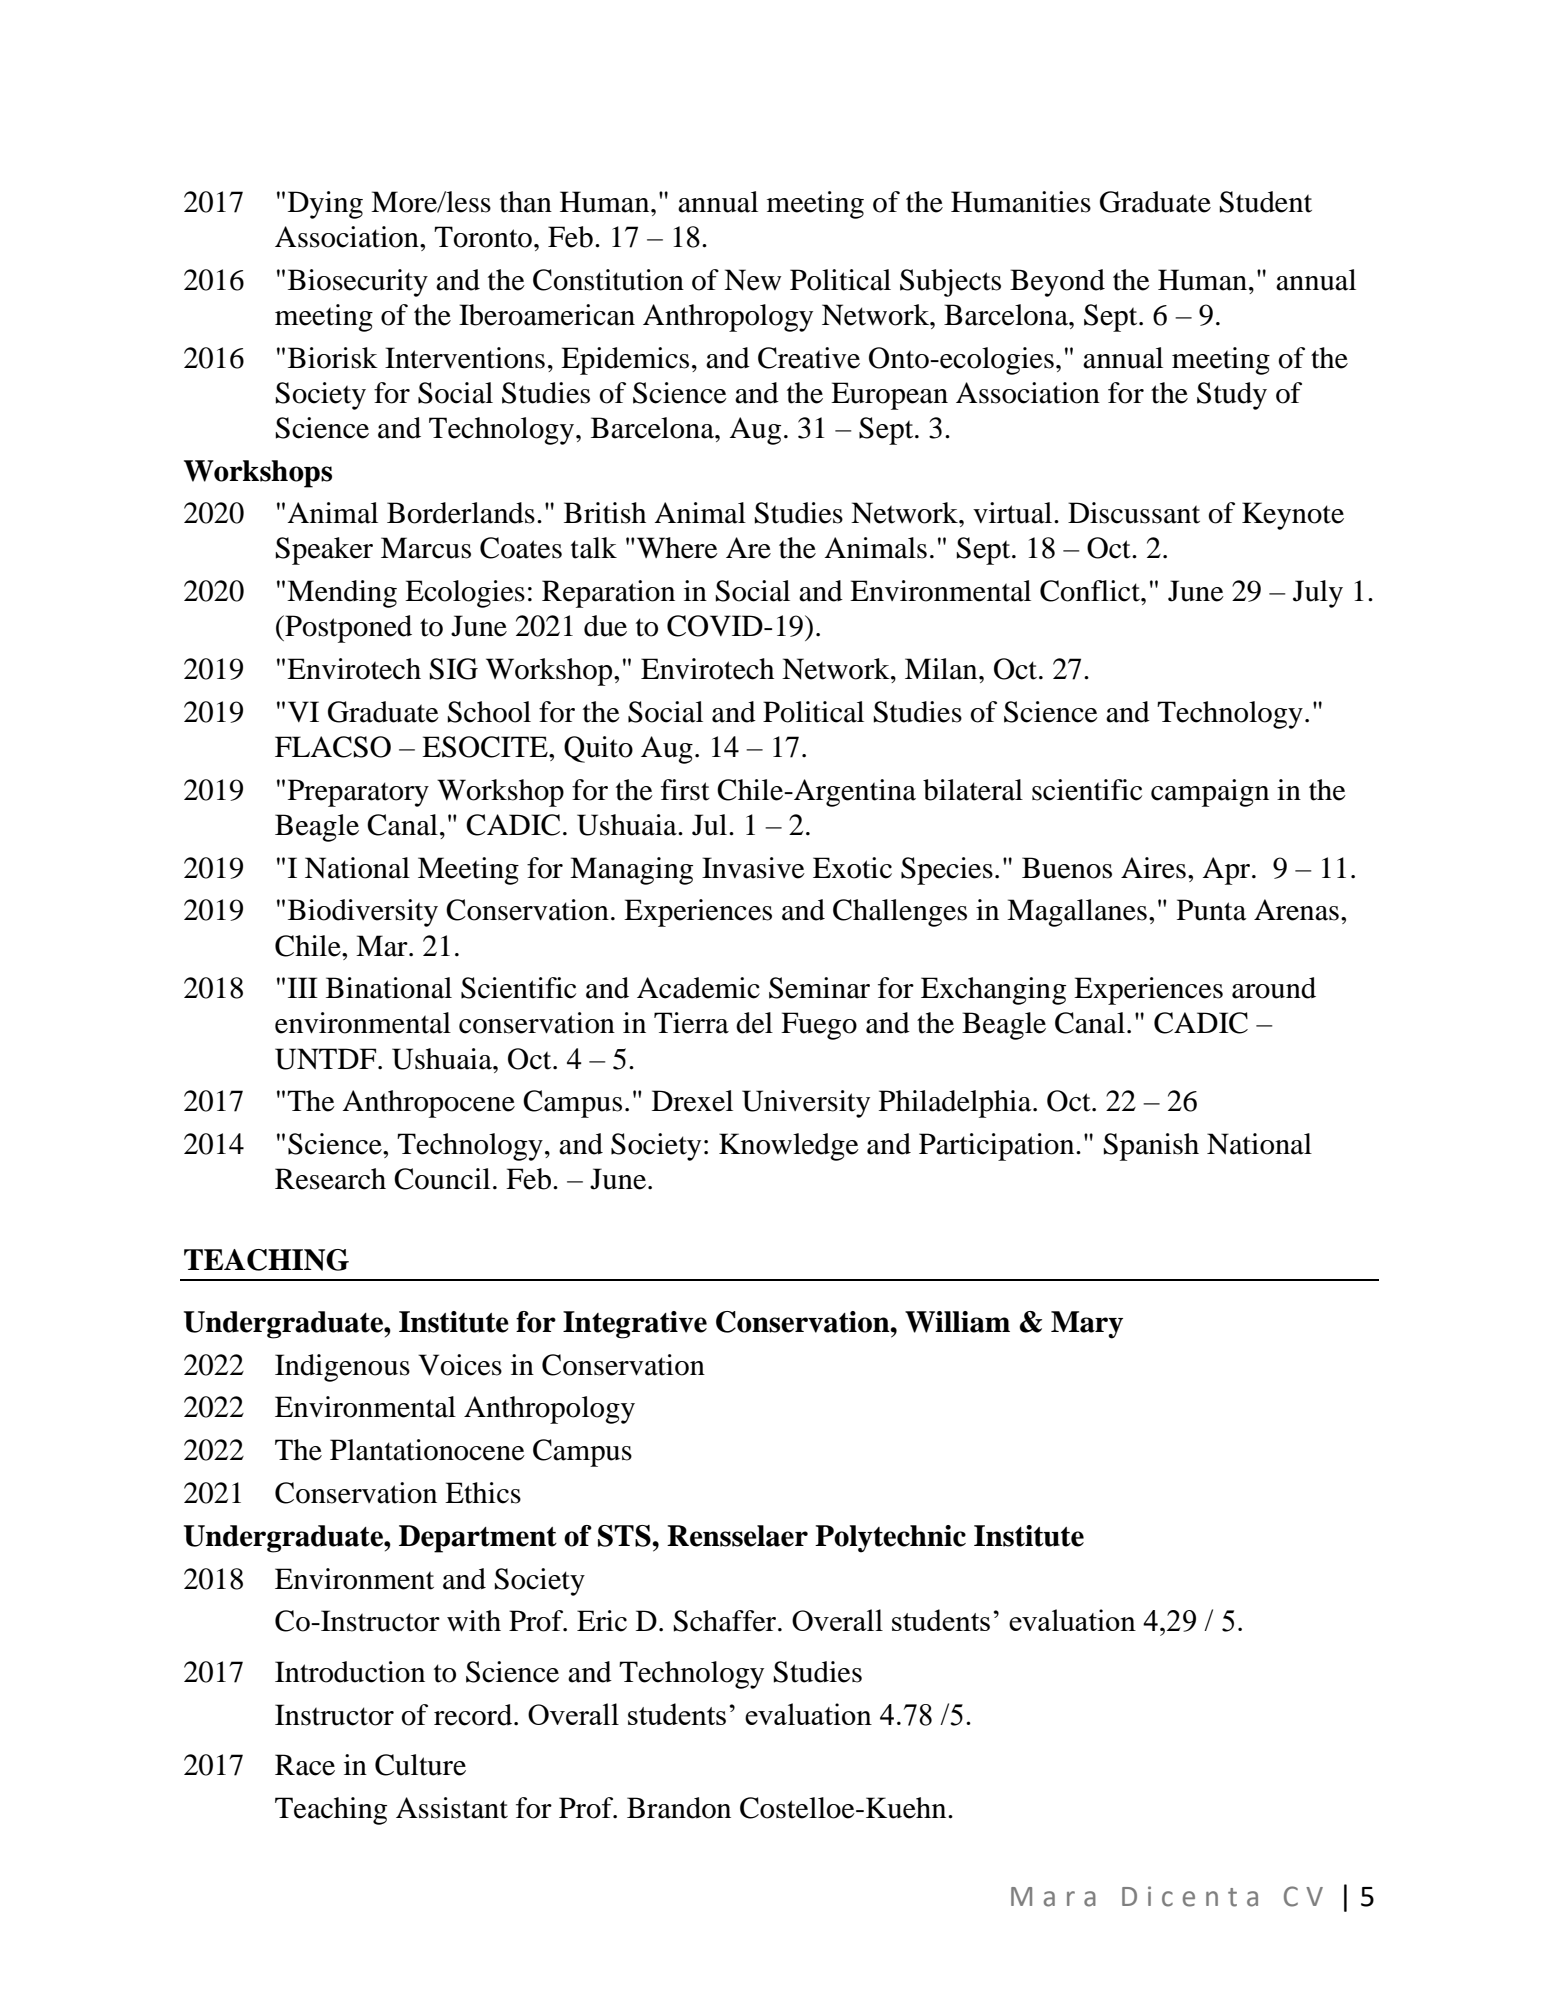  What do you see at coordinates (1274, 988) in the document?
I see `around` at bounding box center [1274, 988].
